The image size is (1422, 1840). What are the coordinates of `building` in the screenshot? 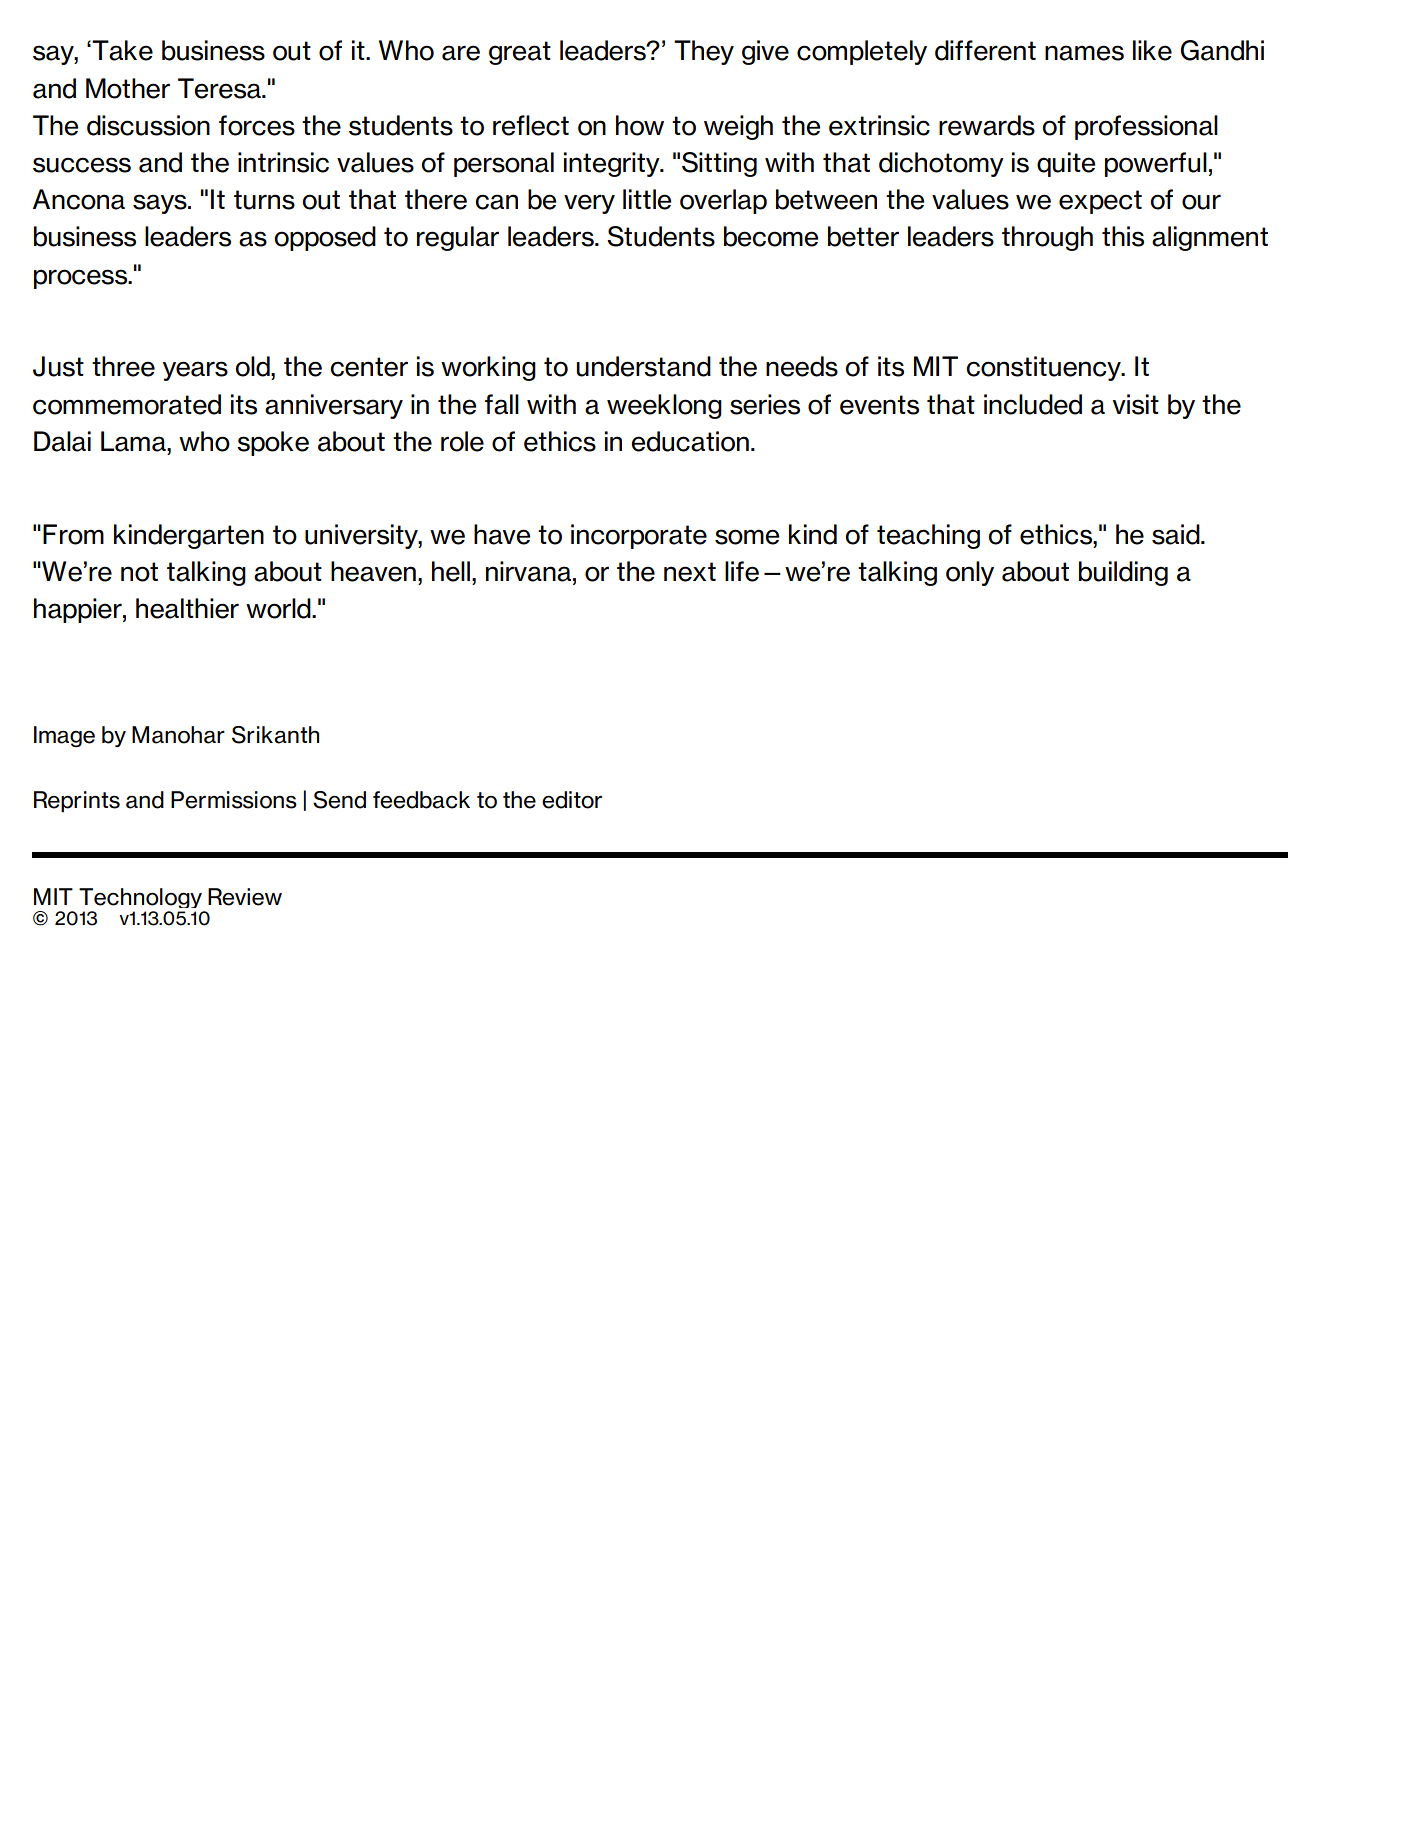 It's located at (1123, 573).
